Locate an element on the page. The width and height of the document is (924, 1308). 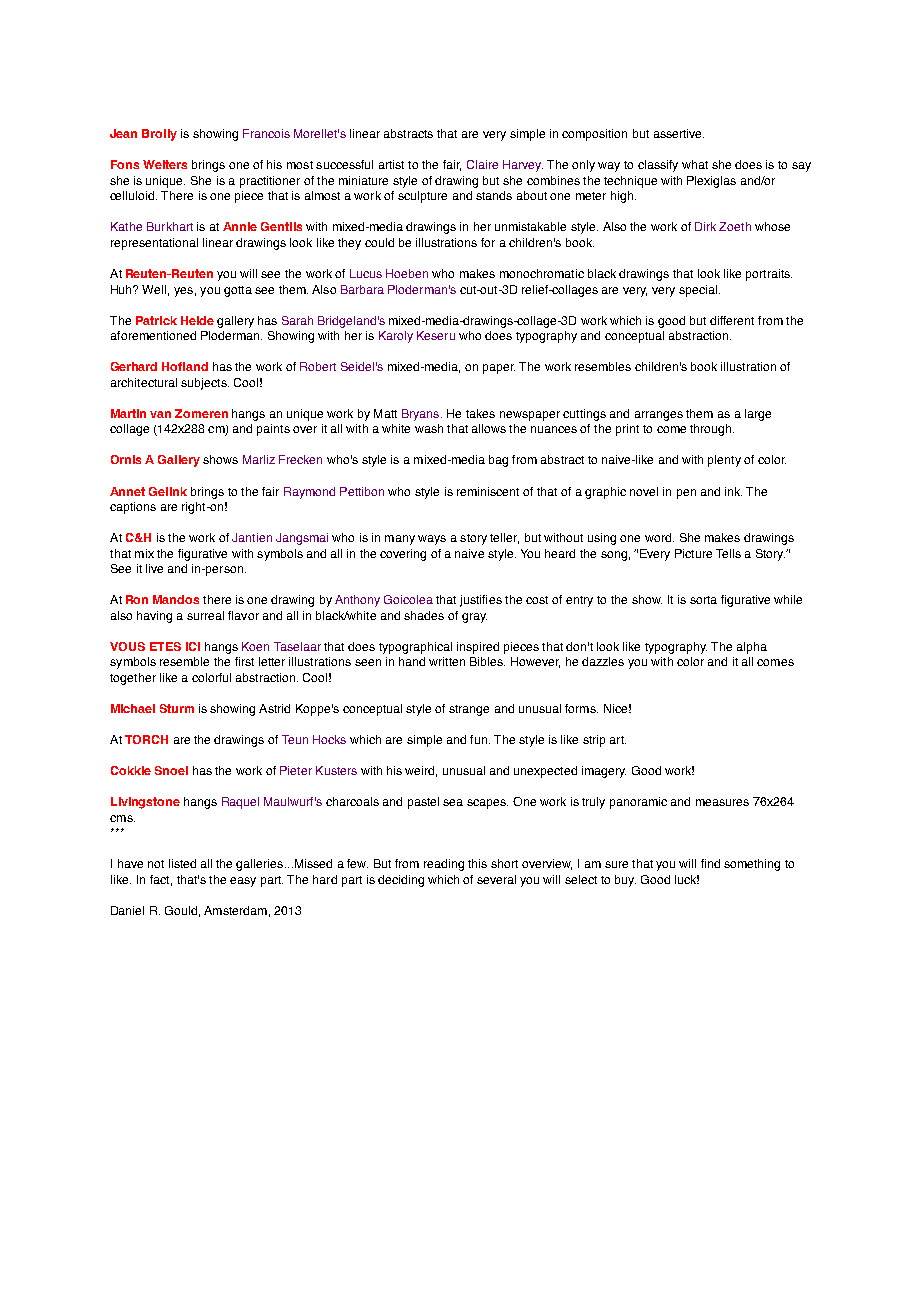
ICI is located at coordinates (193, 646).
